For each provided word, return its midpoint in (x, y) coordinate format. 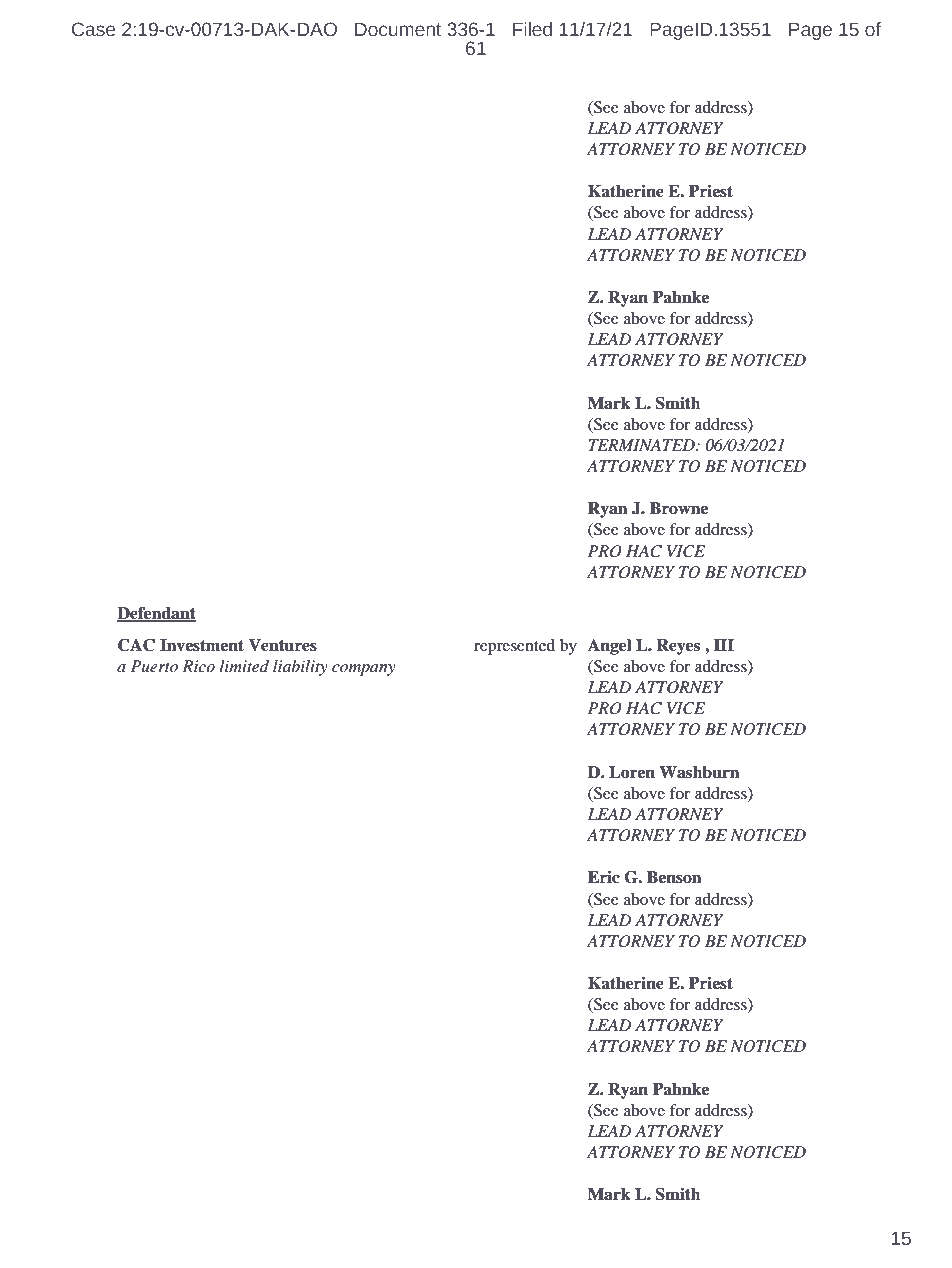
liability (300, 668)
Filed (532, 29)
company (364, 670)
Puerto (154, 666)
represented (514, 647)
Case (93, 29)
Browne (679, 508)
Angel (609, 647)
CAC (136, 645)
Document (398, 30)
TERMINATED (642, 445)
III (724, 645)
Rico (198, 666)
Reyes (678, 647)
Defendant (156, 614)
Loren (632, 772)
